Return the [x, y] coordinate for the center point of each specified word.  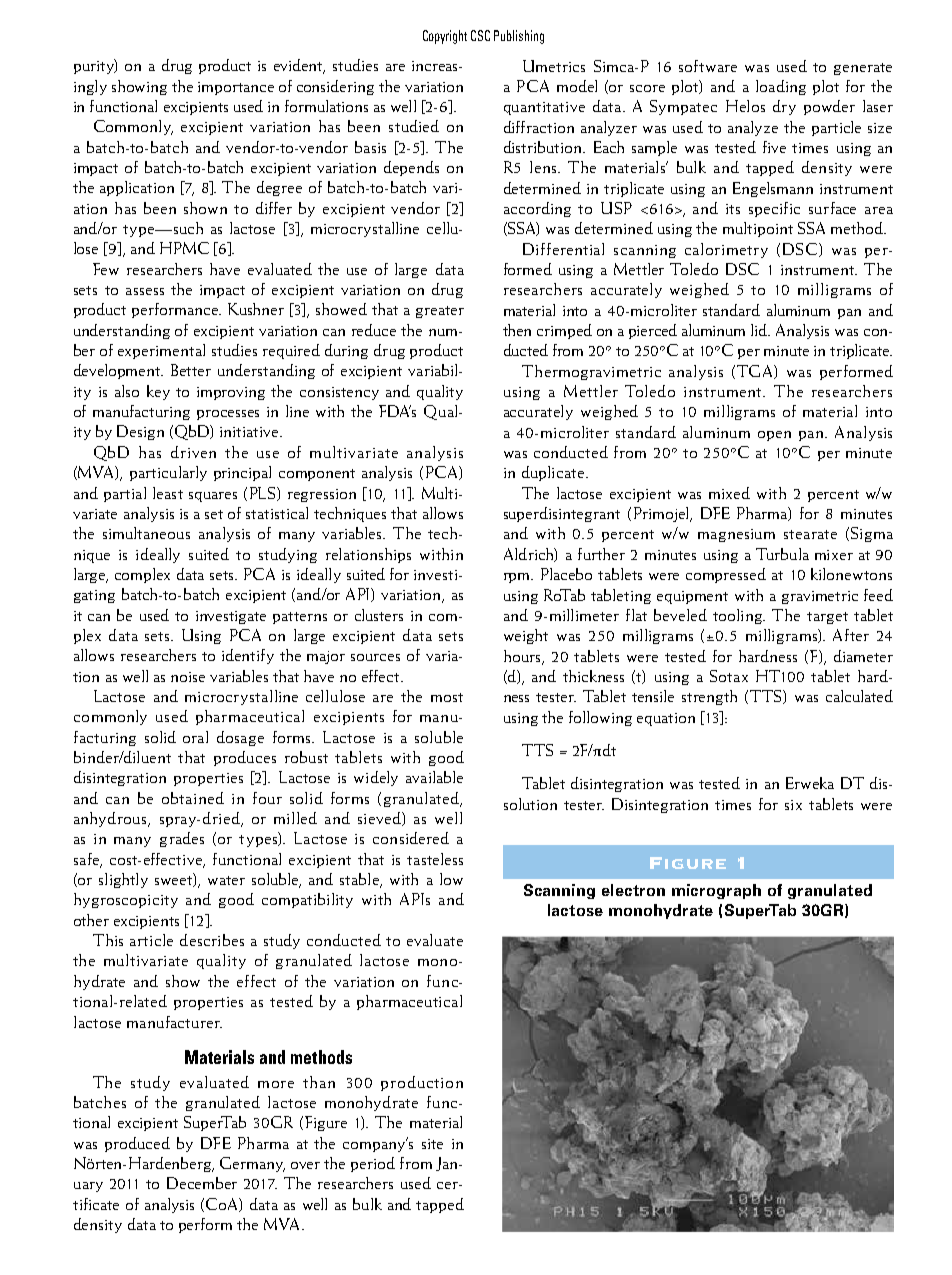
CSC [480, 35]
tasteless [435, 859]
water [226, 880]
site [432, 1144]
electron [633, 890]
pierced [653, 331]
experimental [161, 351]
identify [248, 656]
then [517, 330]
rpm [518, 578]
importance [236, 88]
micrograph [716, 891]
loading [781, 87]
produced [137, 1144]
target [827, 618]
